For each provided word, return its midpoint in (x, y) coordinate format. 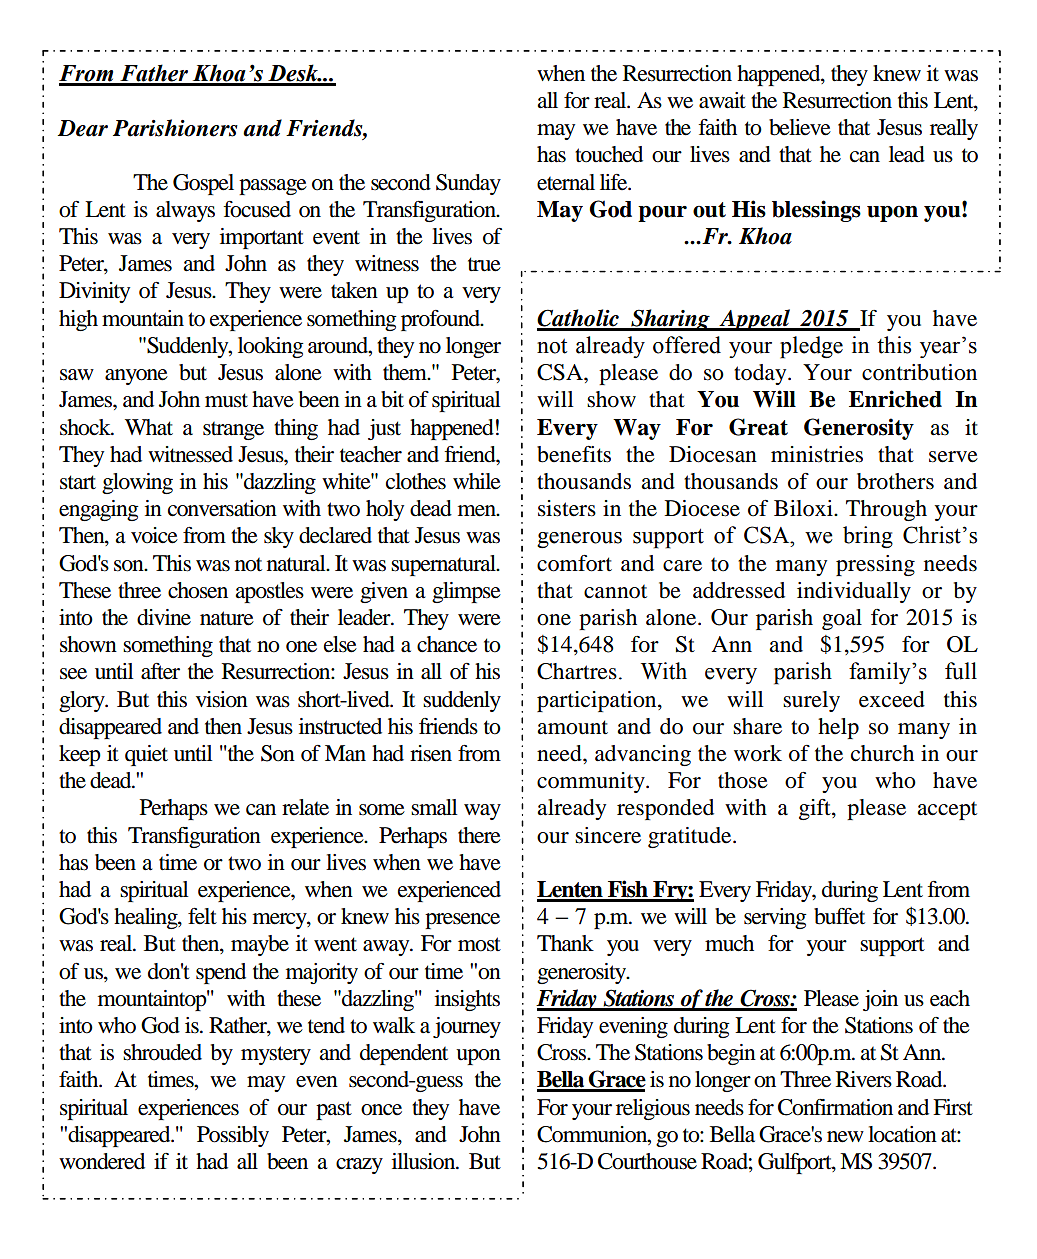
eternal (566, 182)
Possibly (233, 1136)
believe (800, 127)
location (902, 1134)
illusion (425, 1161)
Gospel (203, 184)
